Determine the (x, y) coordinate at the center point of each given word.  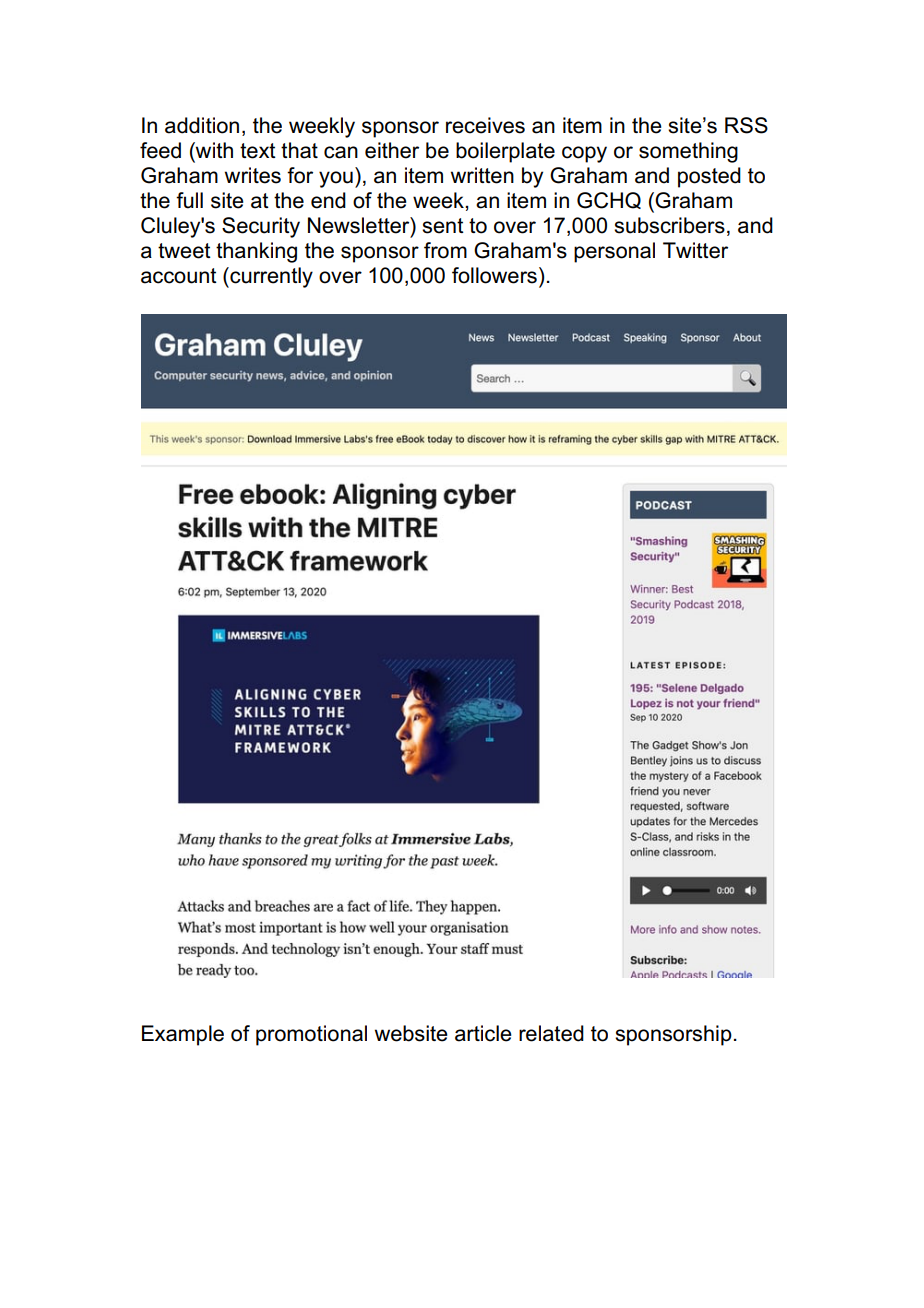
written (482, 175)
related (551, 1033)
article (483, 1033)
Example (183, 1035)
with (213, 150)
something (688, 152)
